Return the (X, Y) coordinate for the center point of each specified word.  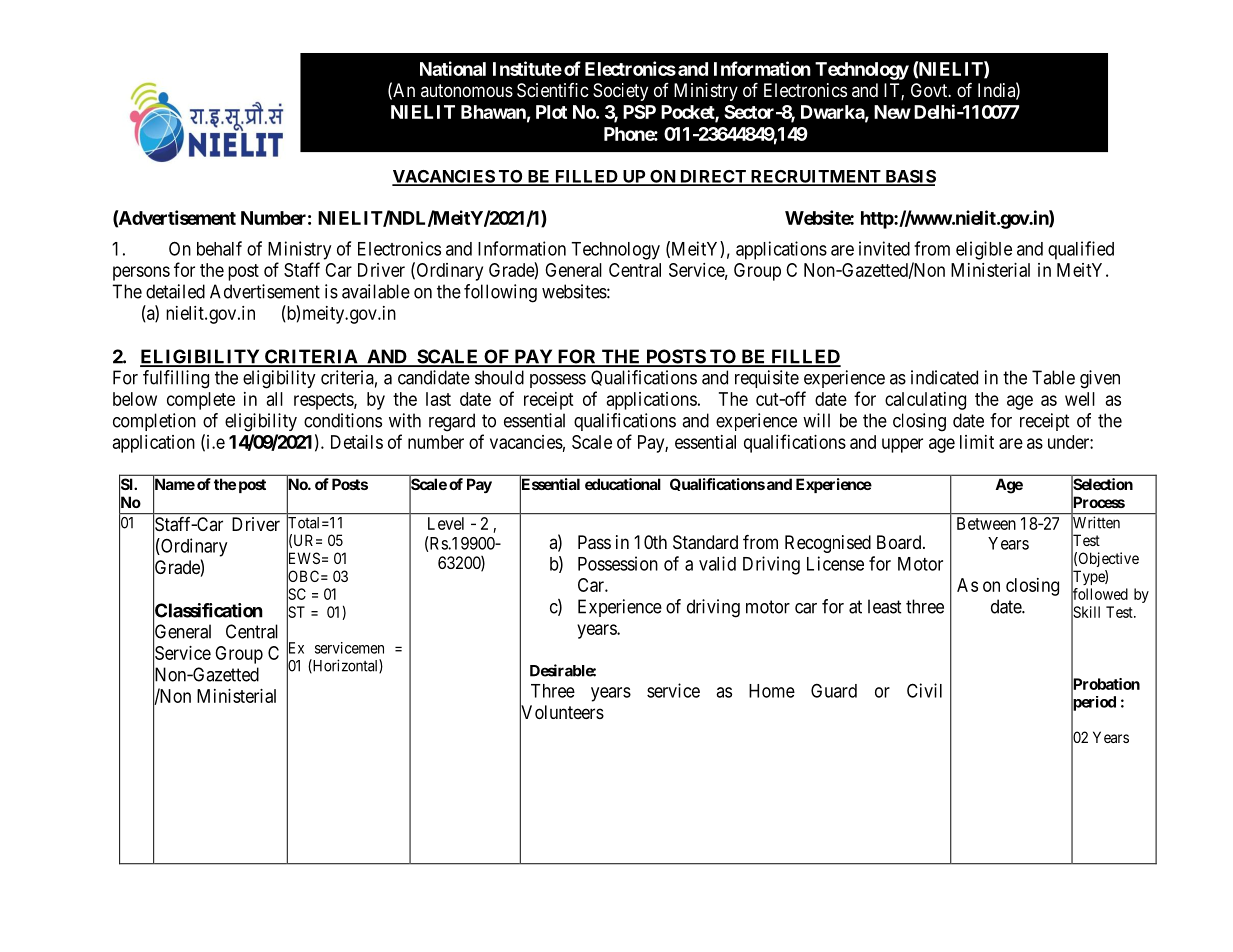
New (892, 112)
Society (620, 92)
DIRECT (713, 177)
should (499, 377)
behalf (219, 248)
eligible (984, 250)
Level (446, 523)
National (453, 68)
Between (986, 523)
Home (772, 691)
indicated (944, 377)
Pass (594, 542)
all (275, 399)
